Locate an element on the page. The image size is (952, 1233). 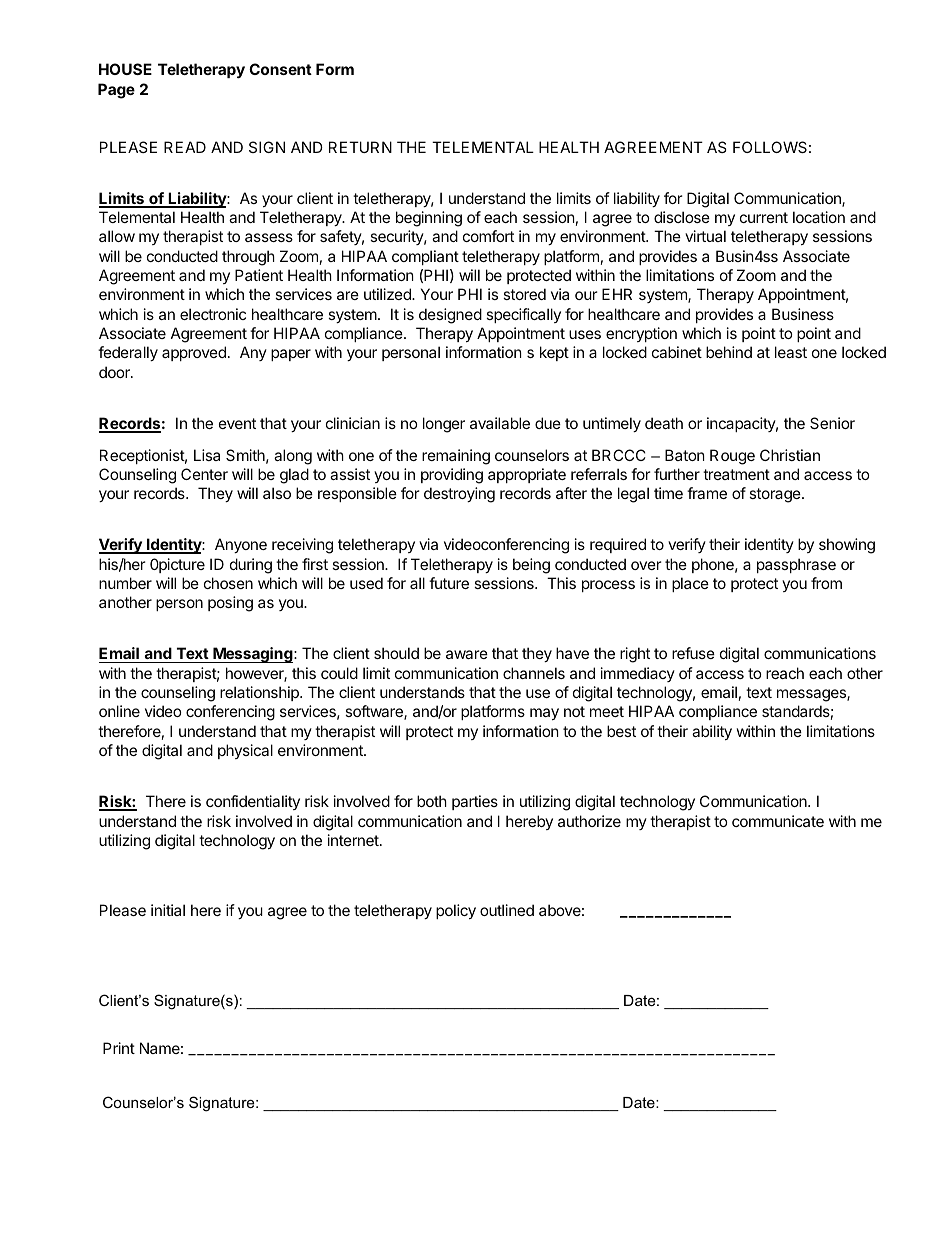
Senior is located at coordinates (832, 423).
